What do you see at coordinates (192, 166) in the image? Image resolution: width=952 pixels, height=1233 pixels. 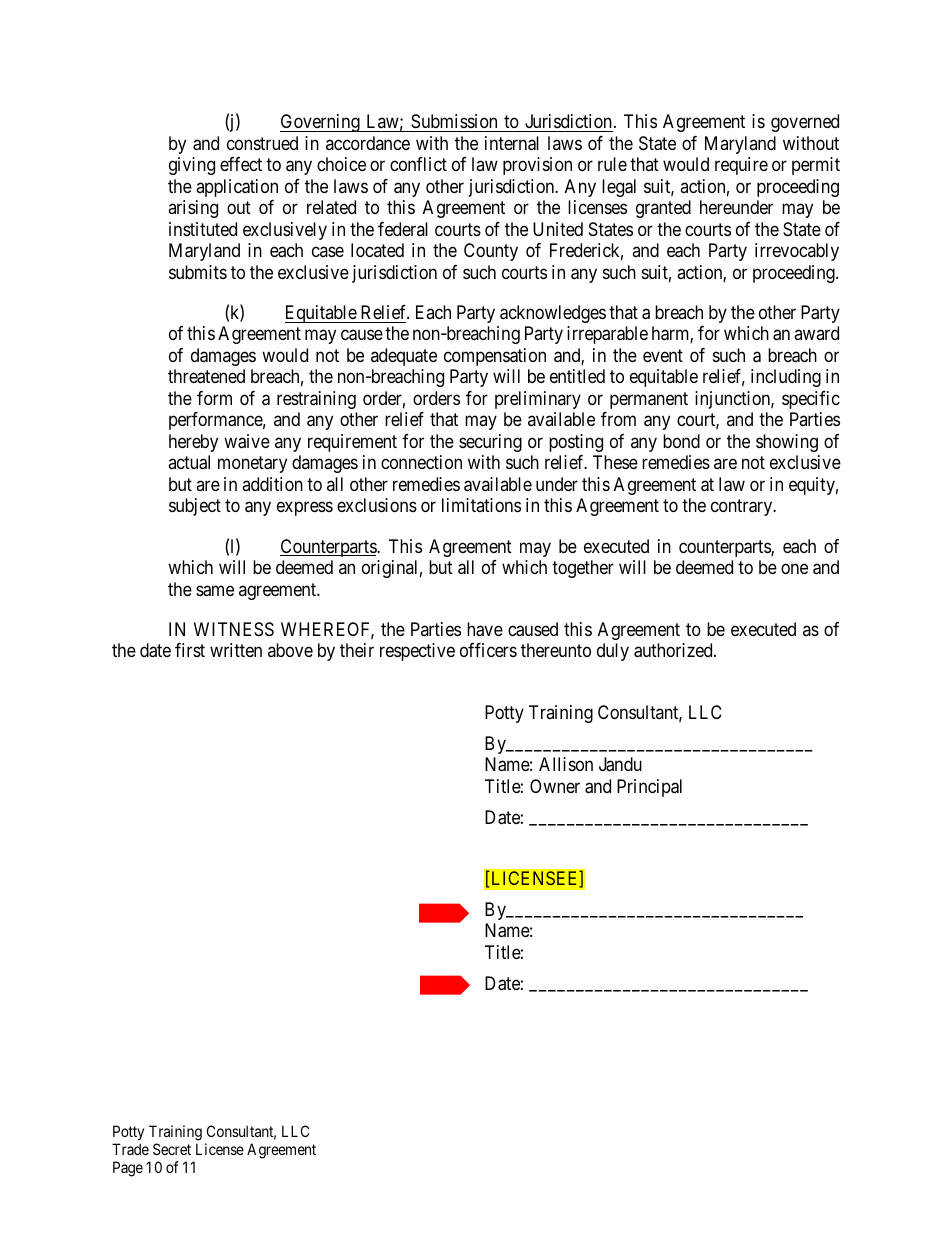 I see `giving` at bounding box center [192, 166].
